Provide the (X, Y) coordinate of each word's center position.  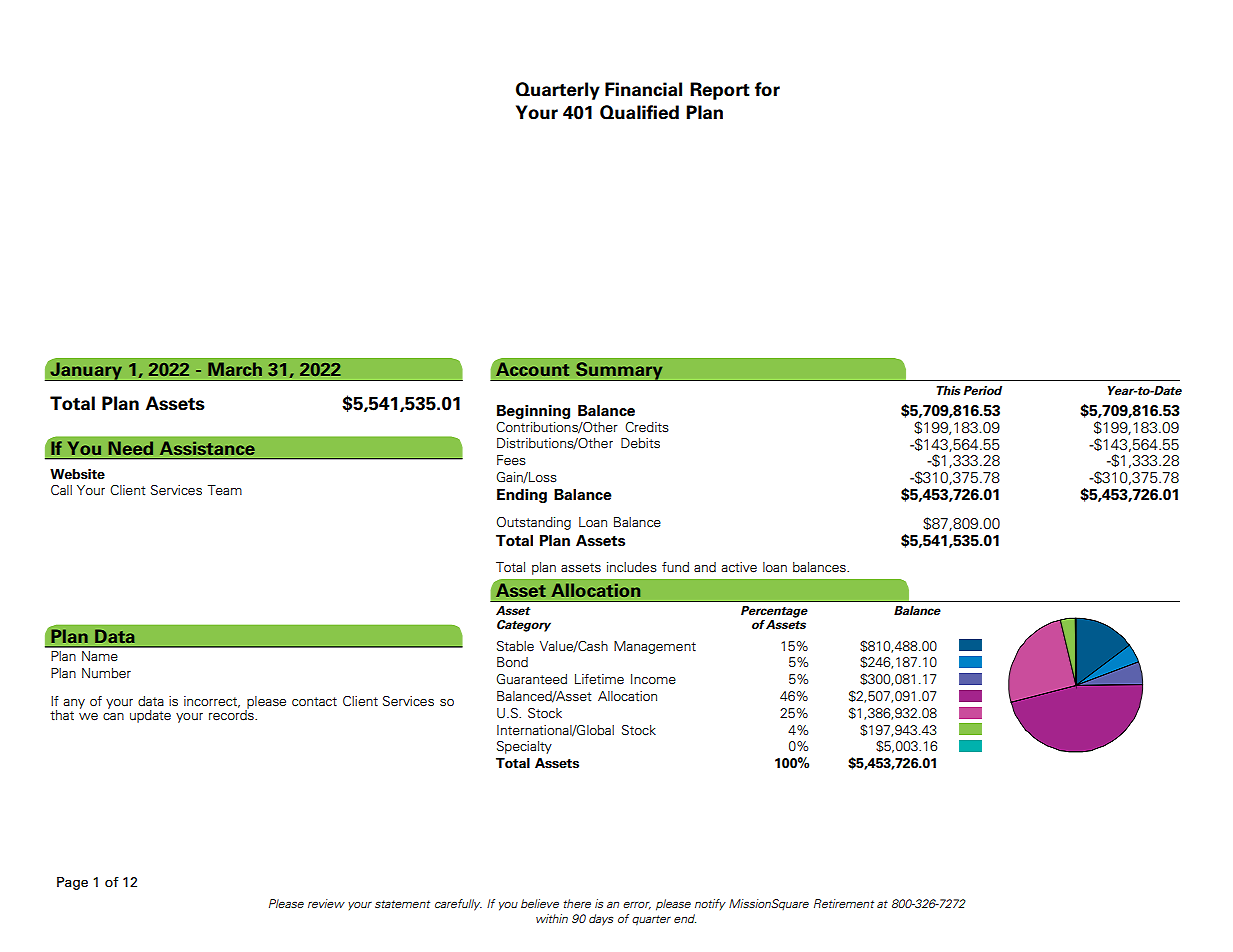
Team (225, 490)
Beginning (533, 411)
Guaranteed (531, 679)
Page (72, 883)
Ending (522, 495)
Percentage (774, 612)
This (948, 390)
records (232, 714)
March (235, 369)
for (767, 89)
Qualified (639, 112)
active (739, 567)
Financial (643, 89)
